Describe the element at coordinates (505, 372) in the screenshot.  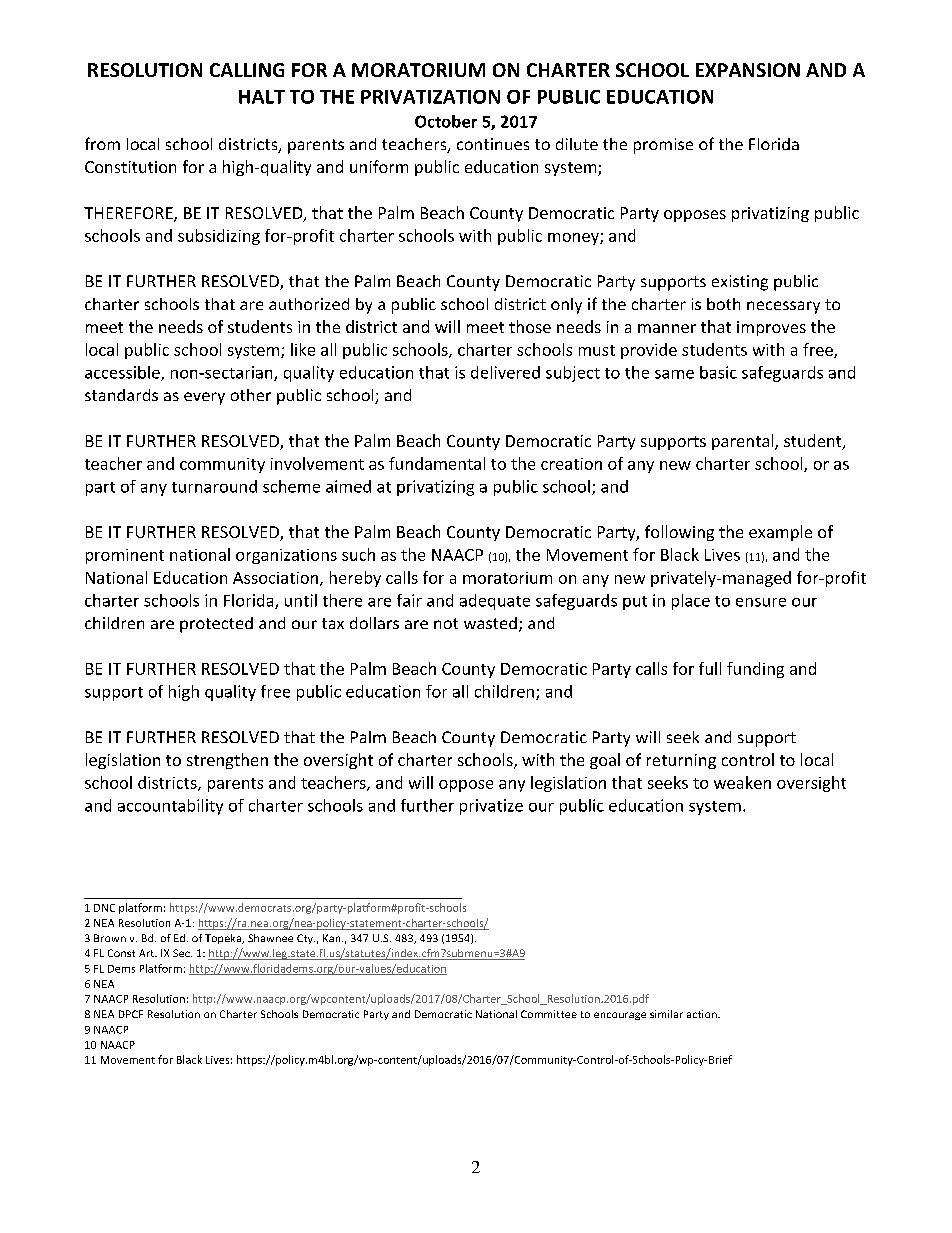
I see `delivered` at that location.
